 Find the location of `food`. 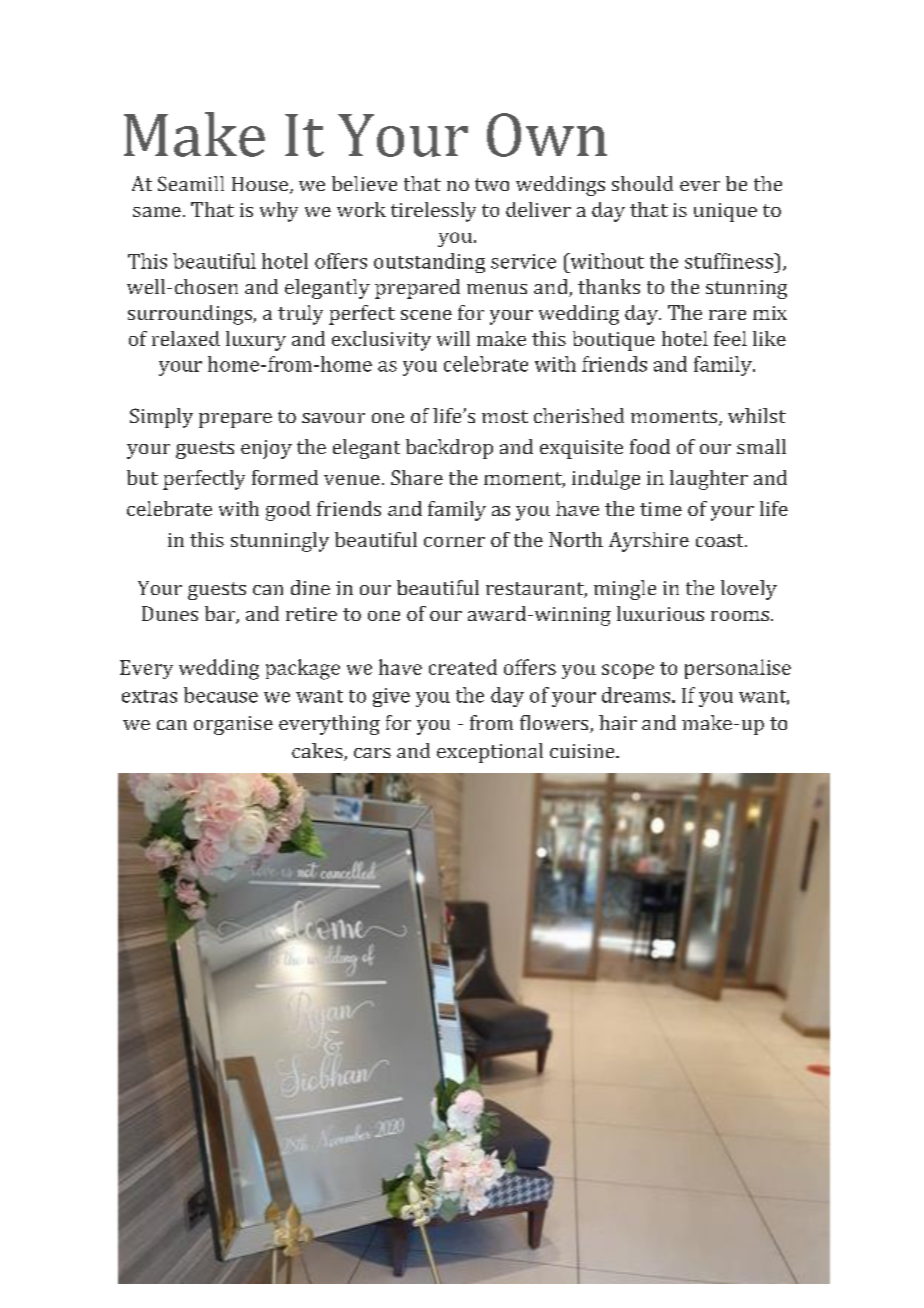

food is located at coordinates (650, 446).
